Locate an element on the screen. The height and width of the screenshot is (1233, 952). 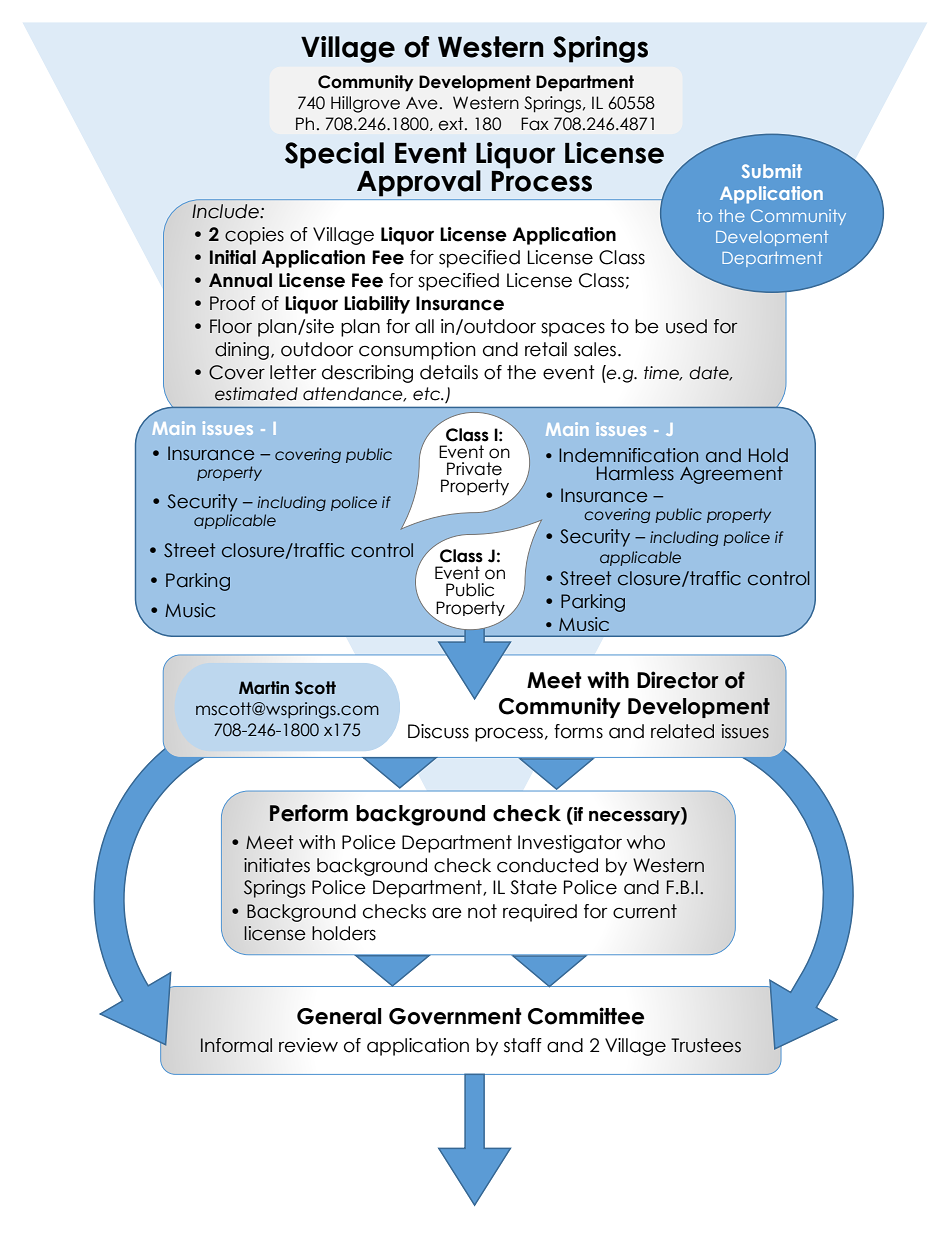
review is located at coordinates (308, 1045).
